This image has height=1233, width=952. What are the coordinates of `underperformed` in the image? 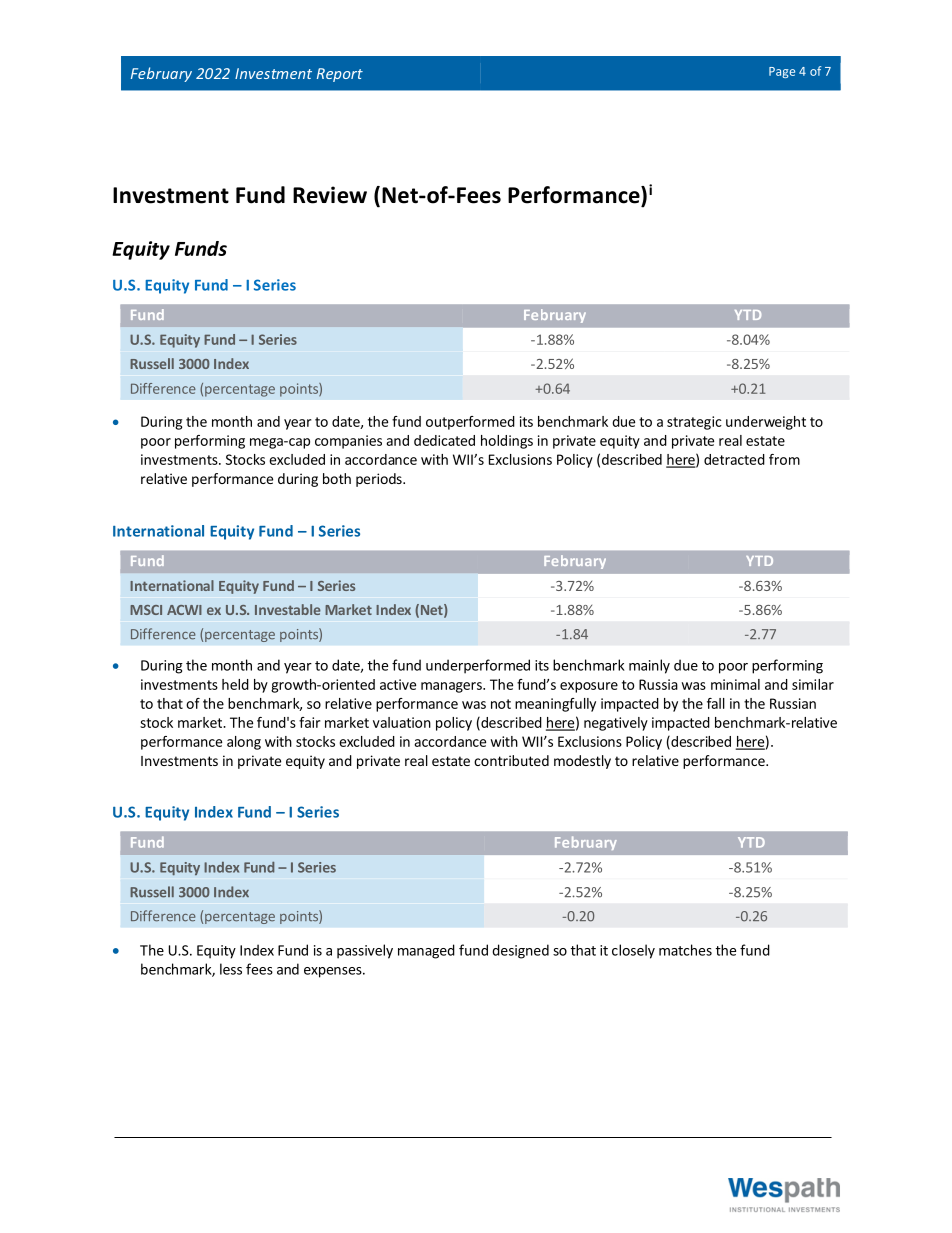 It's located at (478, 666).
